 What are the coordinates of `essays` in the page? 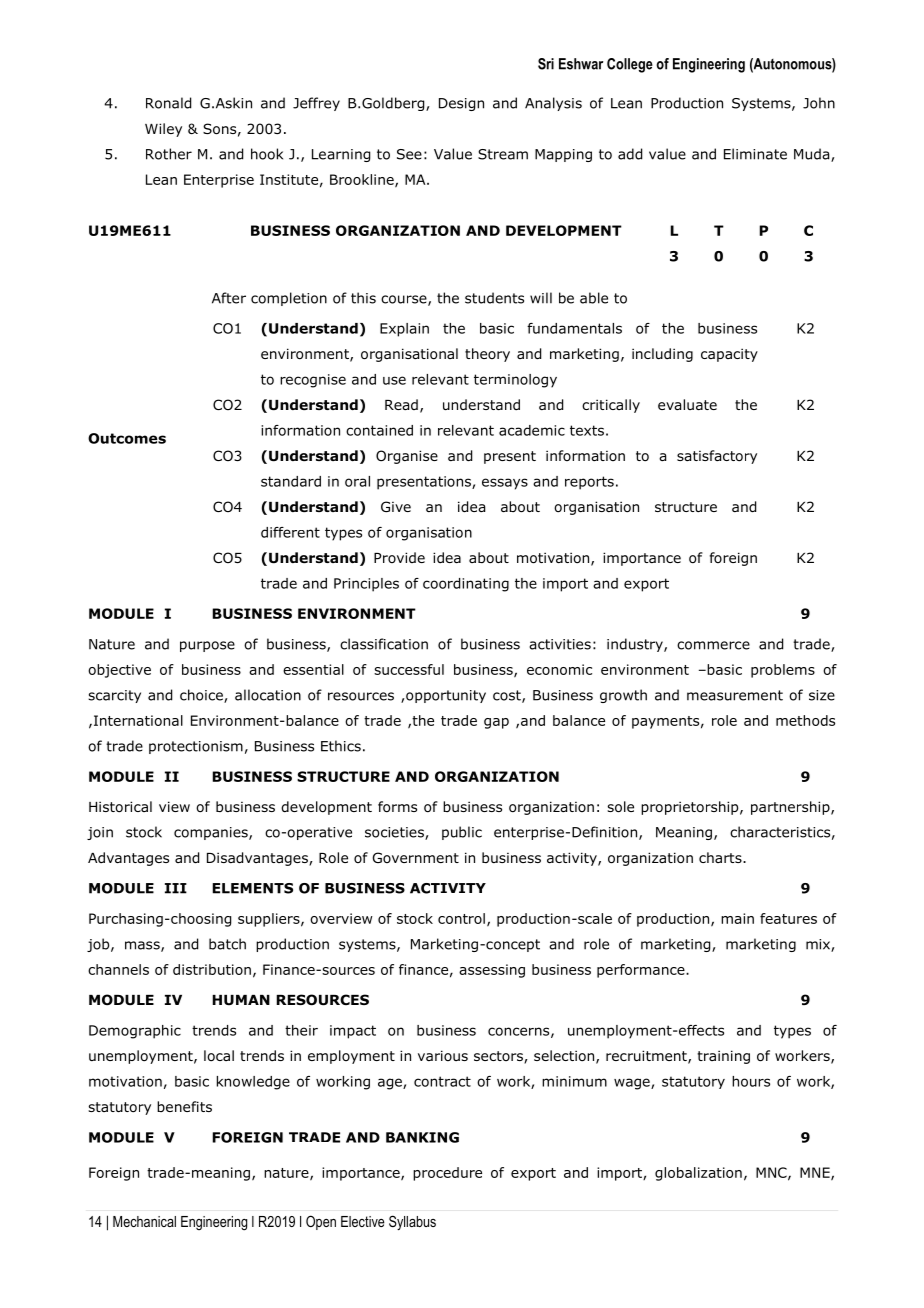 It's located at (505, 484).
